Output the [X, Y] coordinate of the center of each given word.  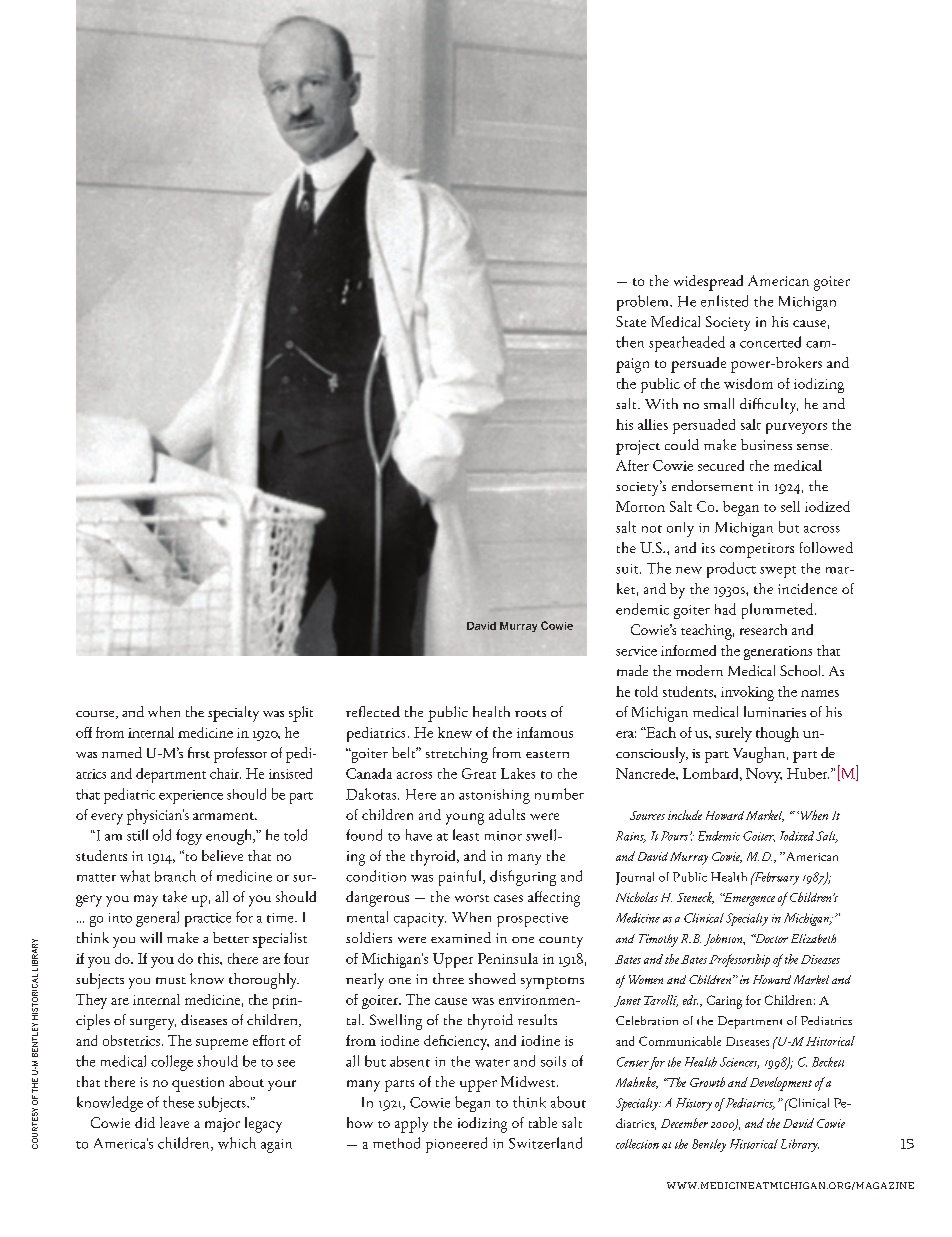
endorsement [712, 485]
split [301, 714]
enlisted [724, 301]
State [631, 321]
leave [174, 1122]
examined [461, 937]
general [157, 919]
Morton [640, 506]
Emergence [748, 899]
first [199, 752]
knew [455, 732]
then [630, 342]
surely [734, 734]
